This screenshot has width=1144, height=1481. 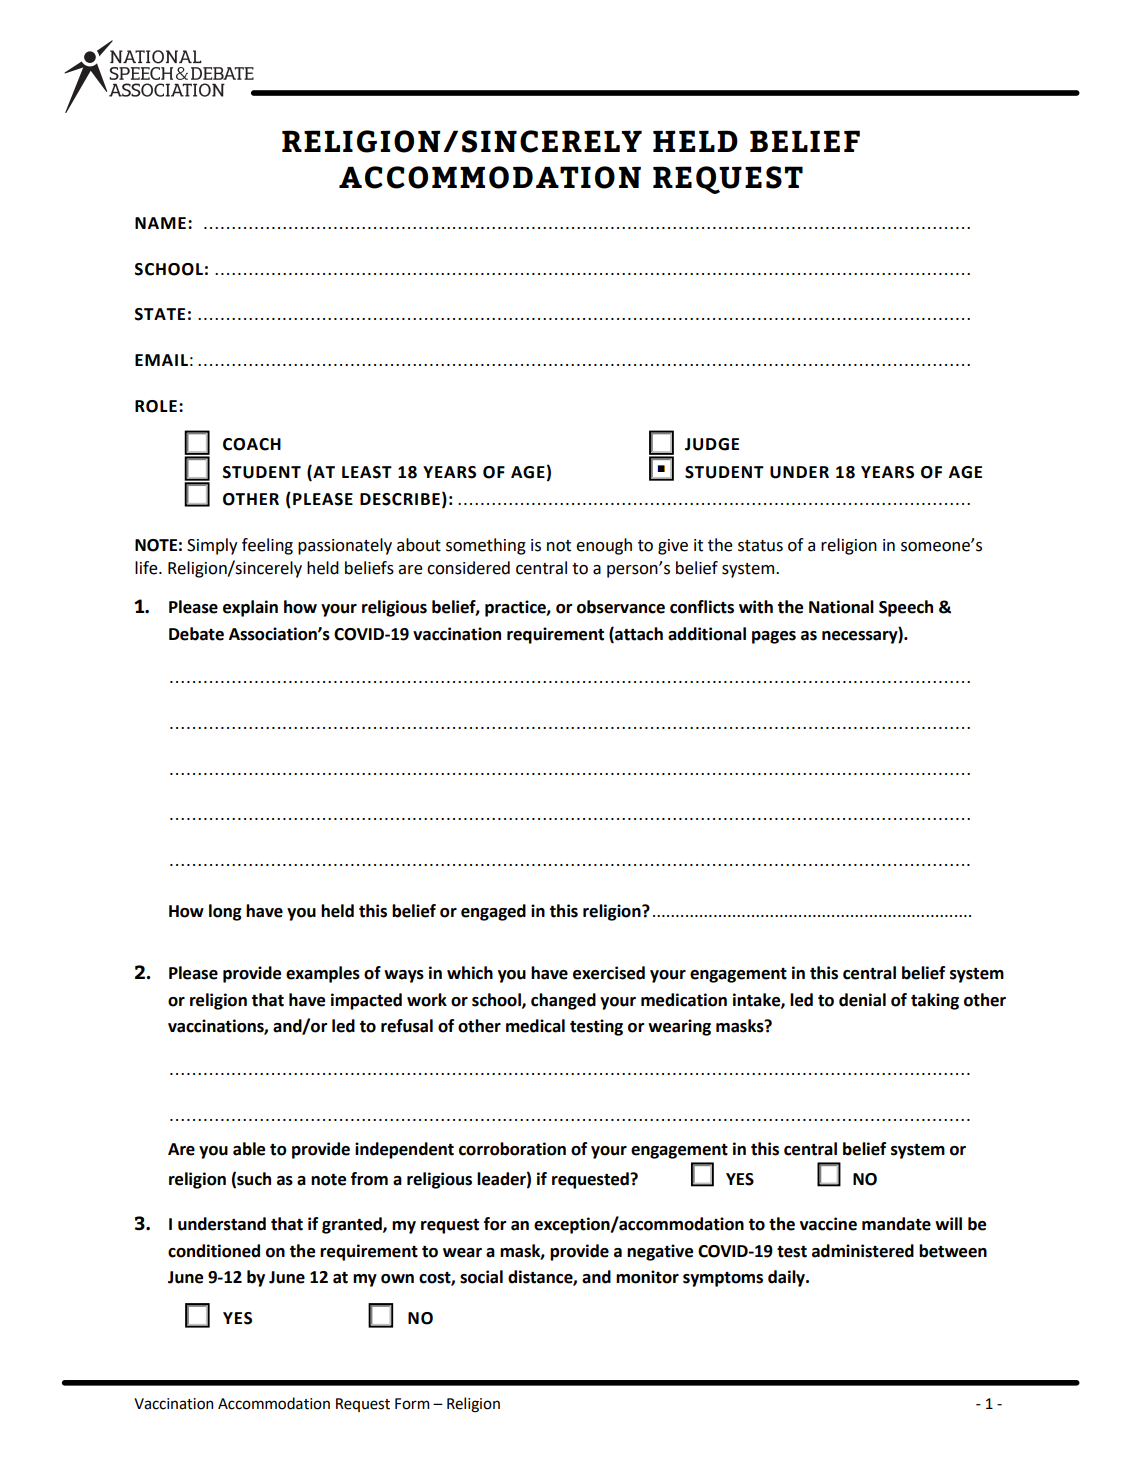 I want to click on JUDGE, so click(x=712, y=444).
